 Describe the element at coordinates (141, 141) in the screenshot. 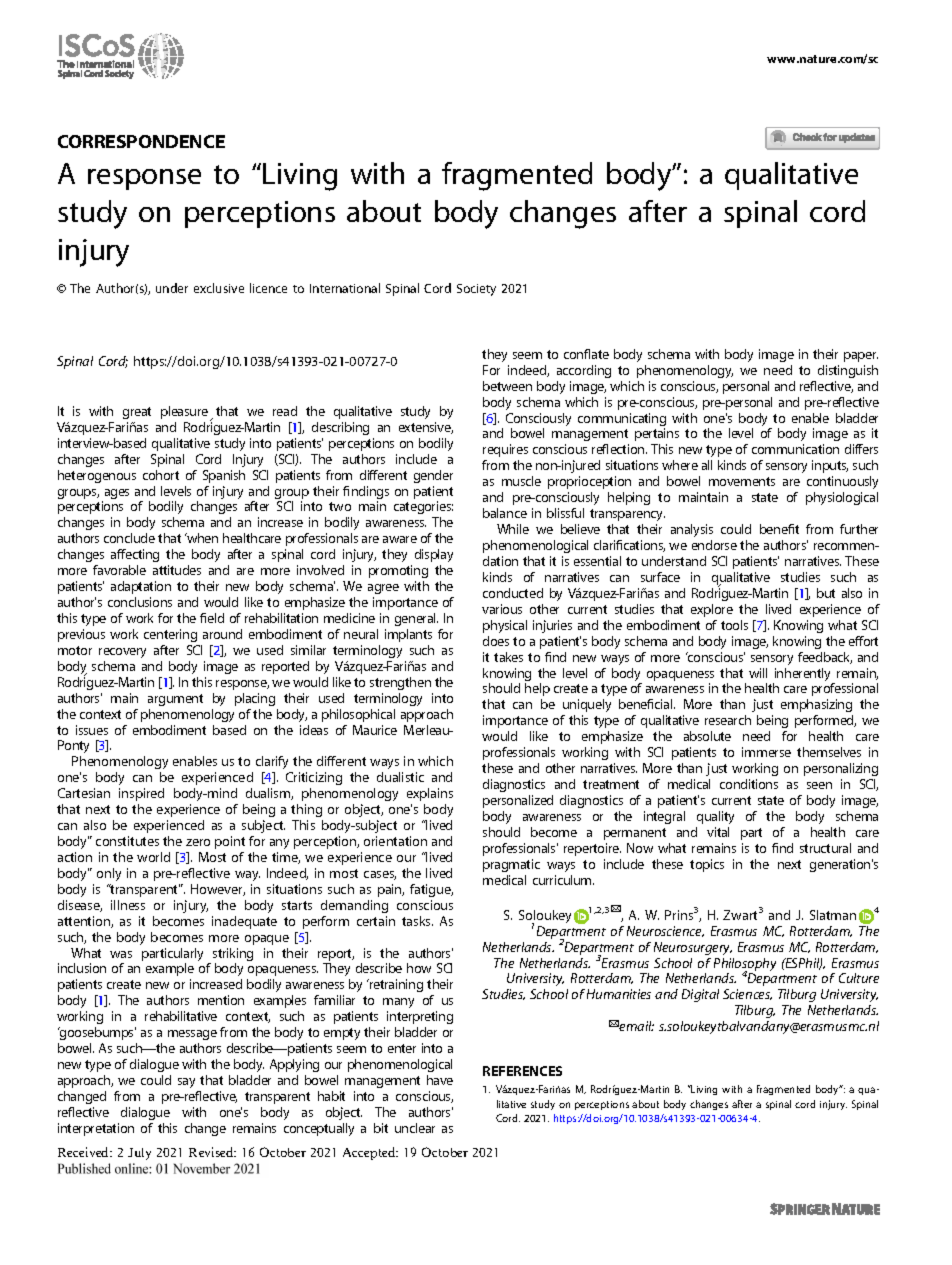

I see `CORRESPONDENCE` at that location.
